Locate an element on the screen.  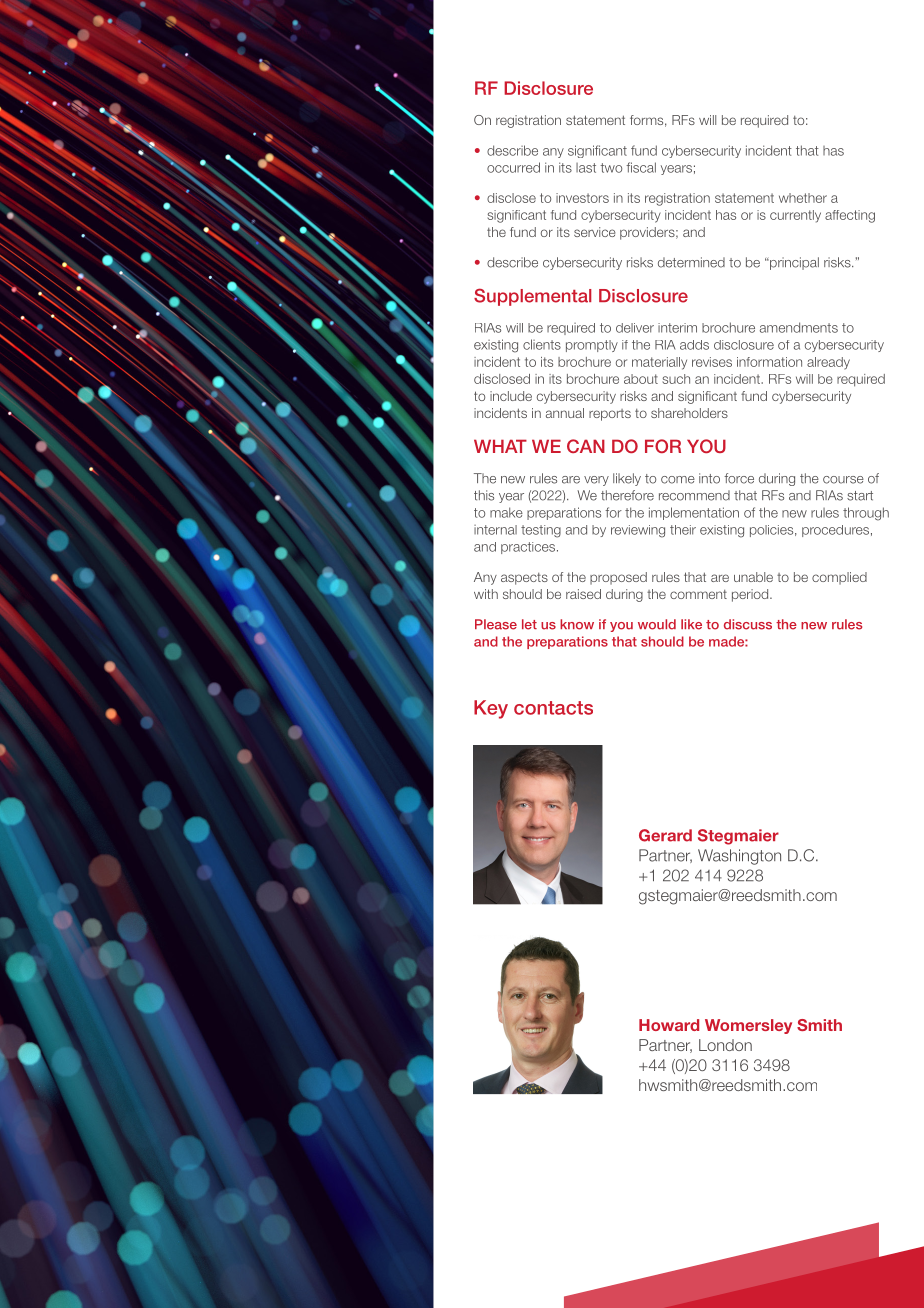
come is located at coordinates (678, 480).
